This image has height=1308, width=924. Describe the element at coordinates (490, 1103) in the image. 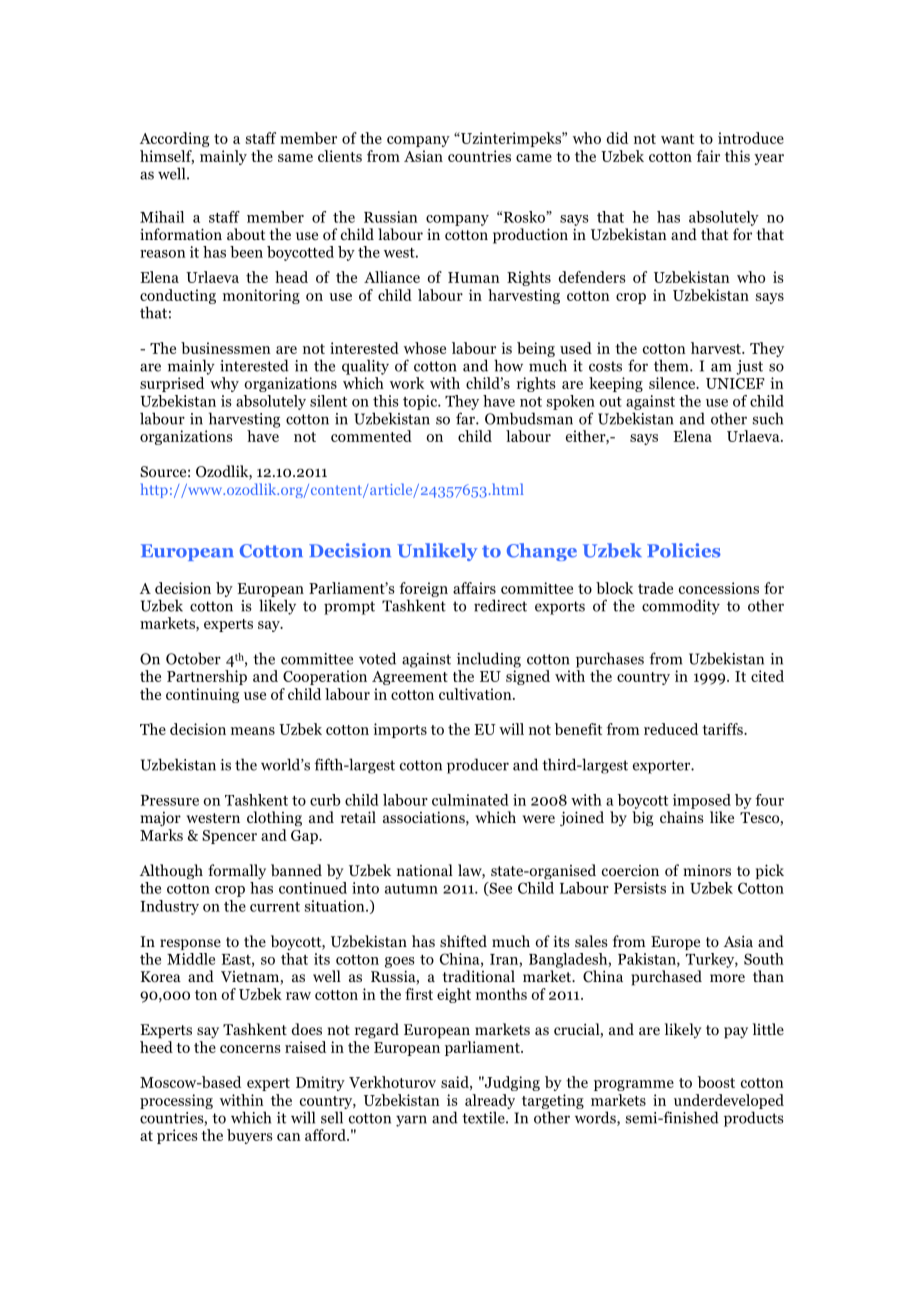

I see `already` at that location.
